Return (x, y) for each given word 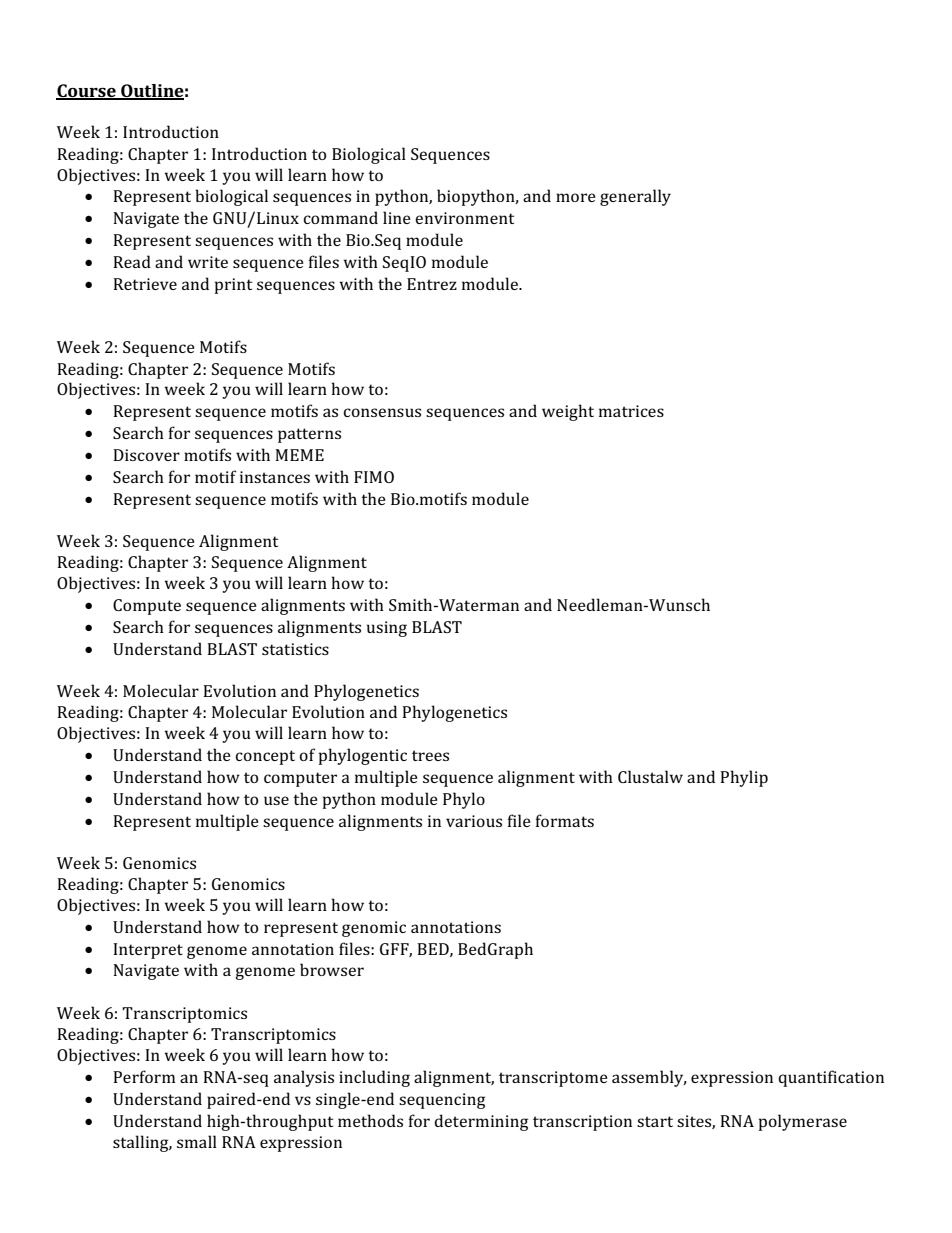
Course (87, 91)
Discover (146, 455)
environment (464, 218)
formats (564, 820)
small (197, 1141)
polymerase (803, 1122)
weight (568, 412)
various (474, 821)
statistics (295, 649)
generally (635, 197)
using (387, 629)
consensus (382, 412)
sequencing (442, 1101)
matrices (631, 411)
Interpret (148, 951)
